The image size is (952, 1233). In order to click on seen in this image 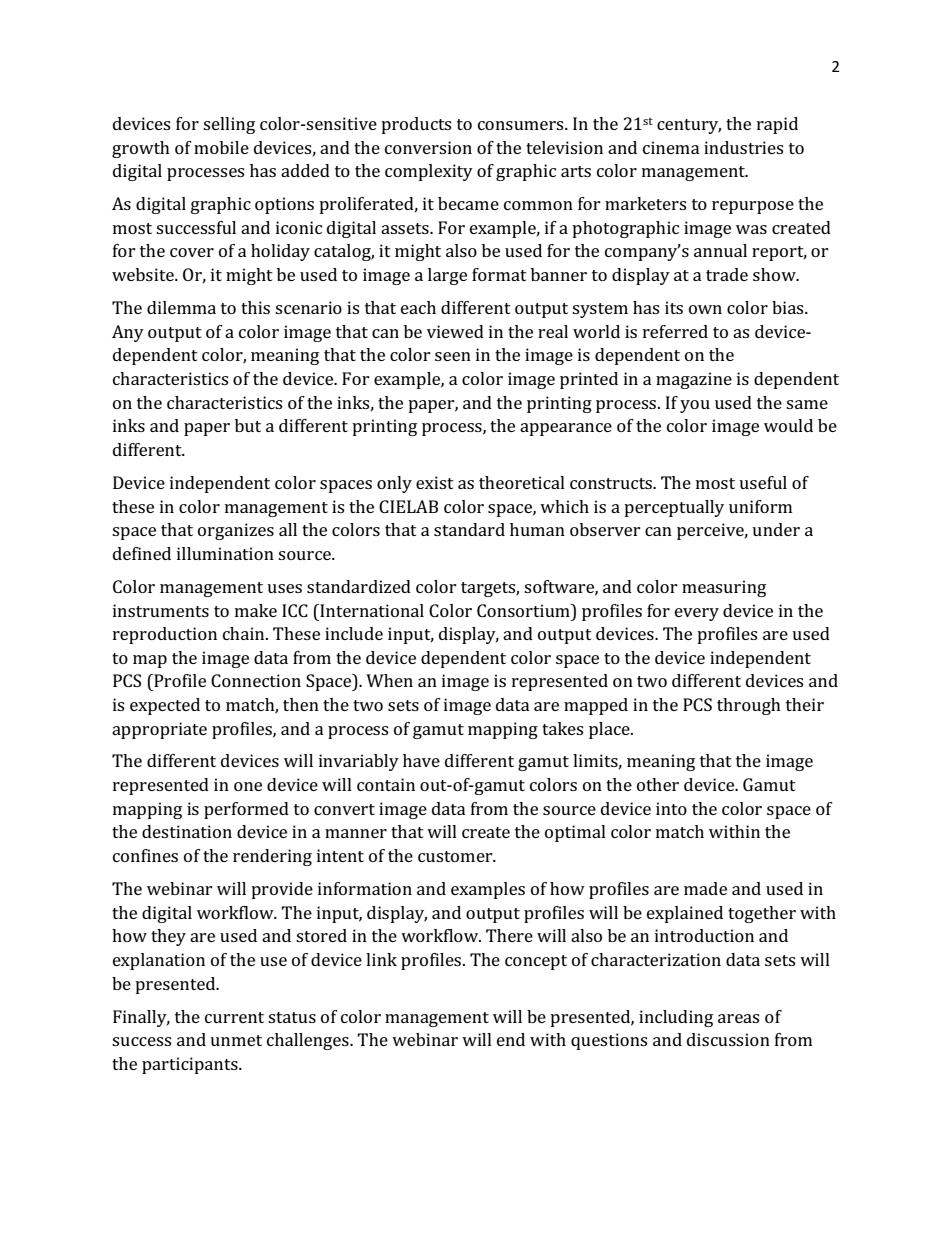, I will do `click(453, 356)`.
